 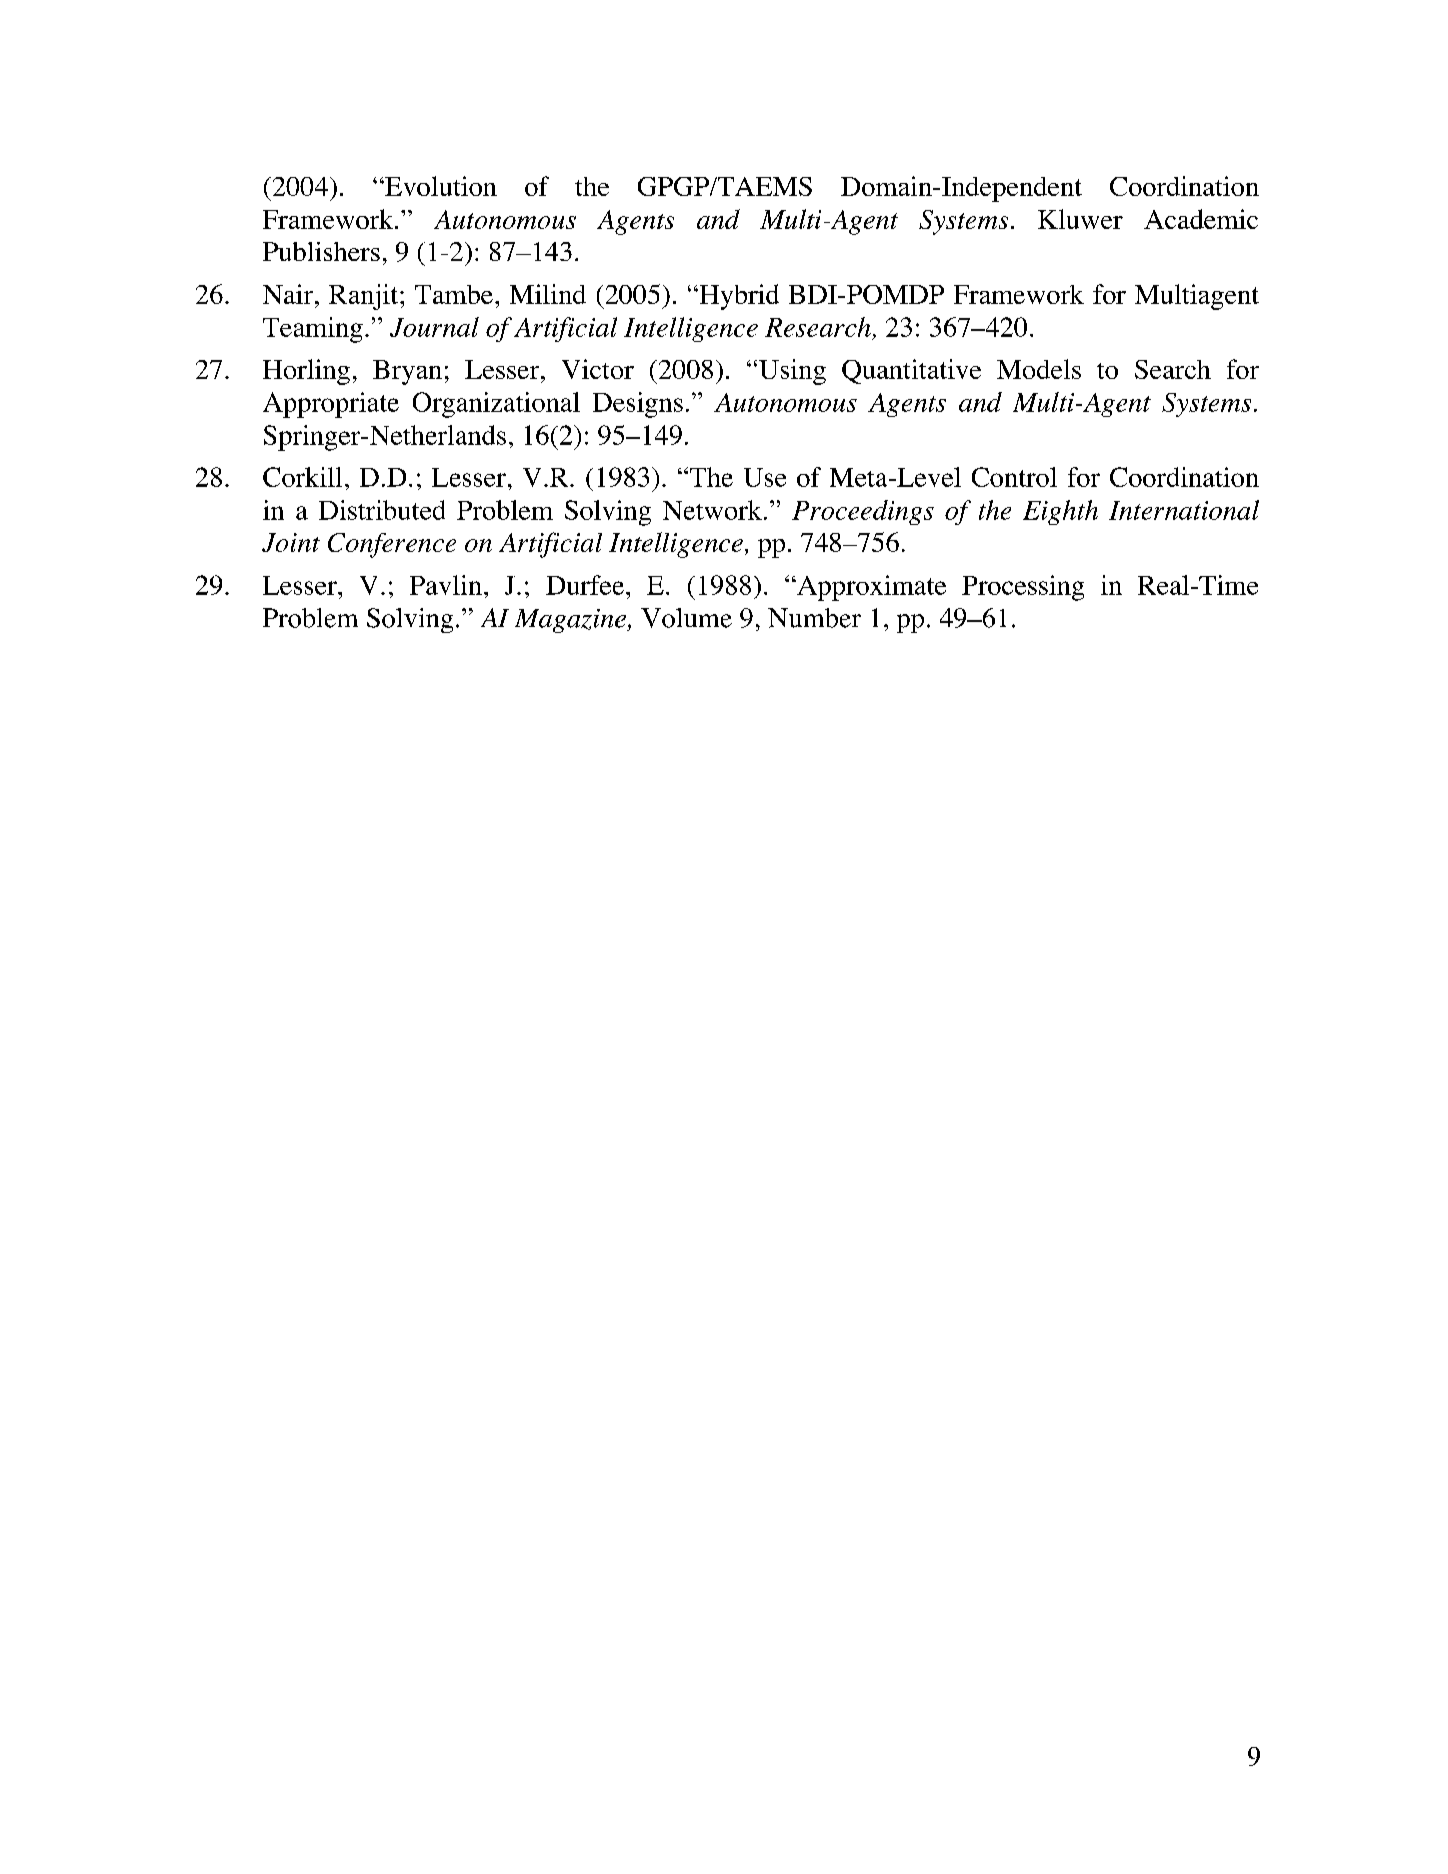 What do you see at coordinates (1039, 369) in the screenshot?
I see `Models` at bounding box center [1039, 369].
